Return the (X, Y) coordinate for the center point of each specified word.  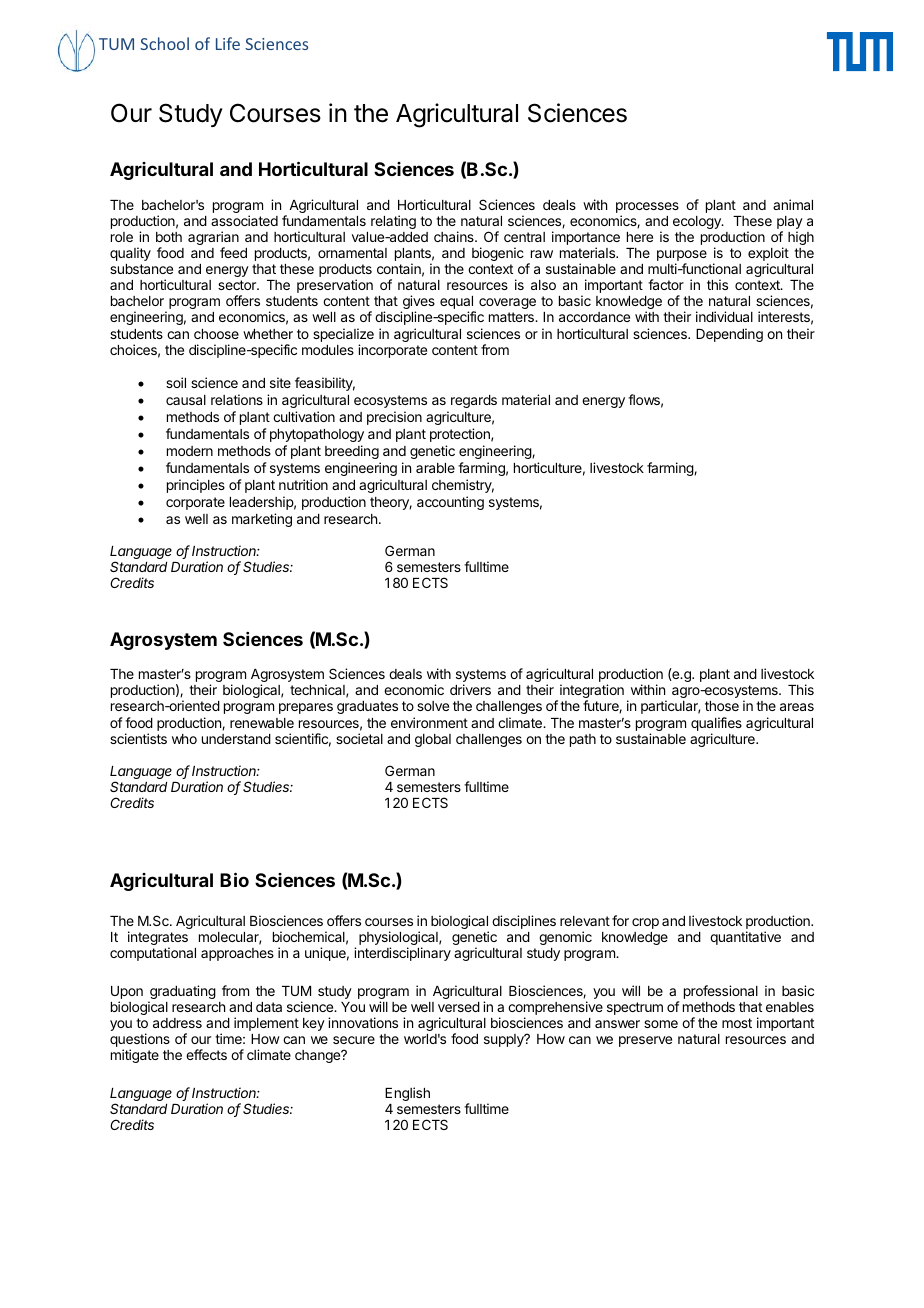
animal (793, 204)
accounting (450, 503)
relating (393, 222)
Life (228, 43)
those (722, 706)
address (177, 1023)
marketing (262, 520)
